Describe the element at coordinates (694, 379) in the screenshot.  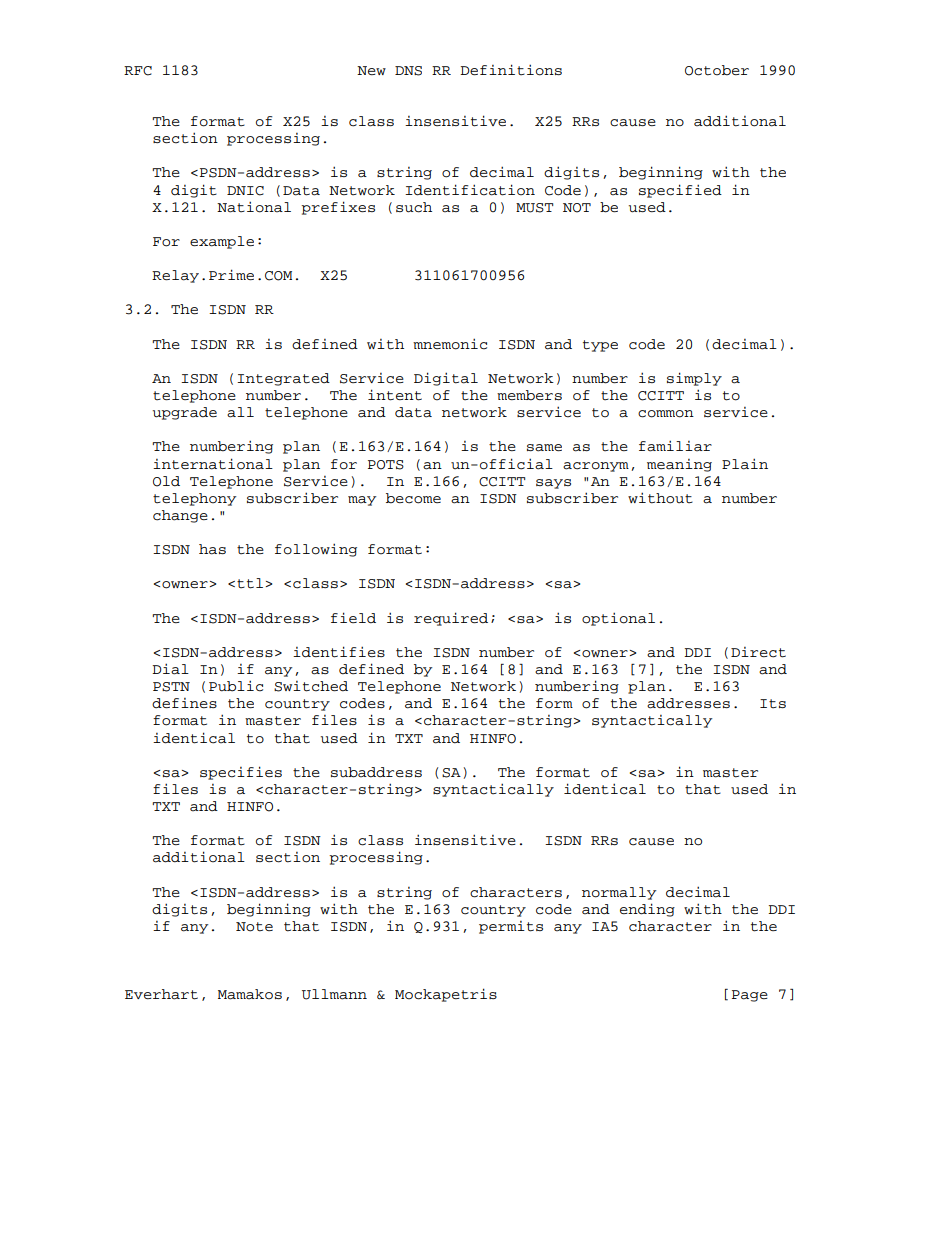
I see `simply` at that location.
